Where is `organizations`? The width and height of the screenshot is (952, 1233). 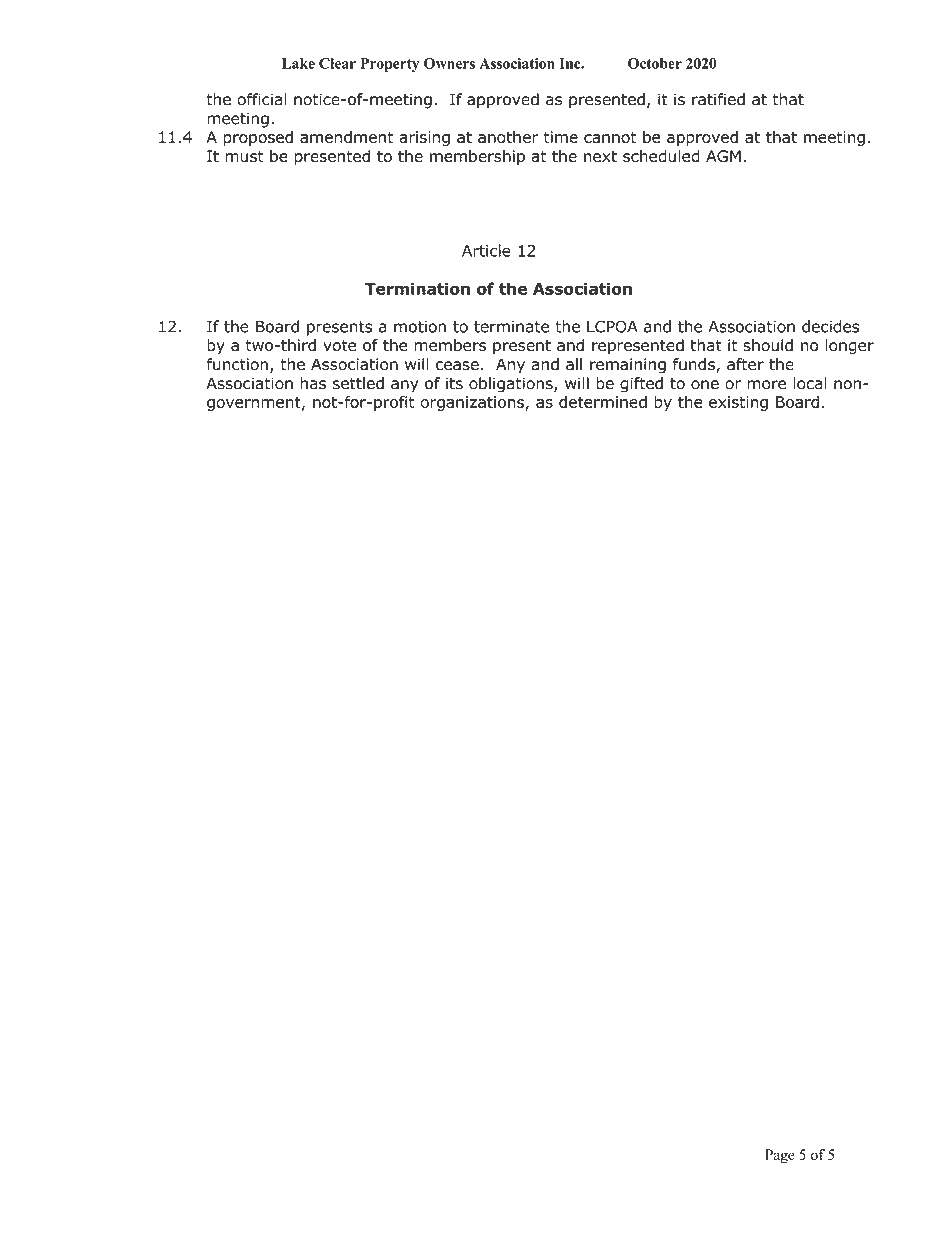
organizations is located at coordinates (472, 403).
